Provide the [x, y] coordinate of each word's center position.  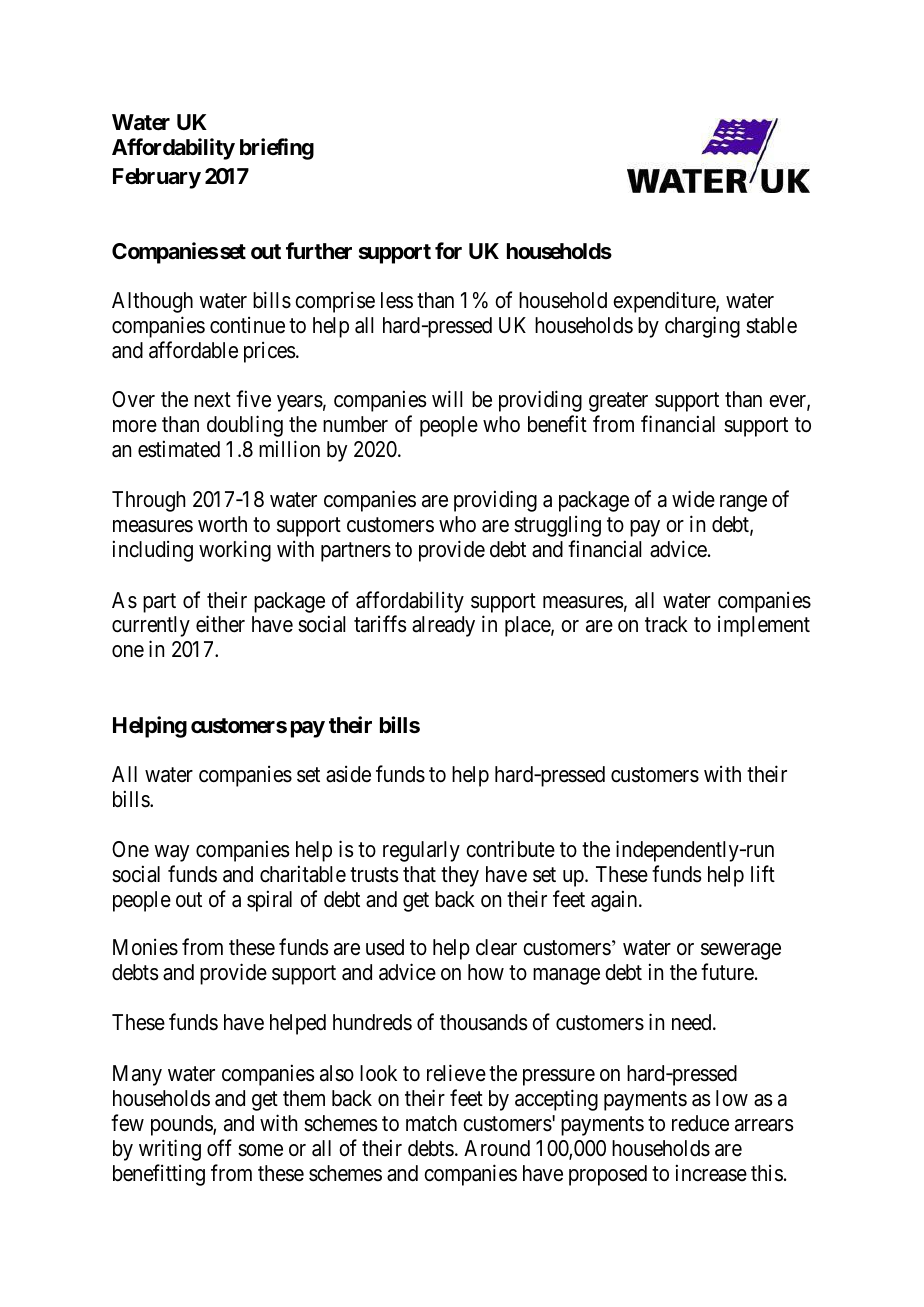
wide [693, 499]
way [171, 853]
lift [763, 873]
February [157, 178]
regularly [421, 851]
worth [222, 524]
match [431, 1123]
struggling [557, 526]
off [219, 1148]
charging [702, 327]
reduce [700, 1123]
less [397, 300]
